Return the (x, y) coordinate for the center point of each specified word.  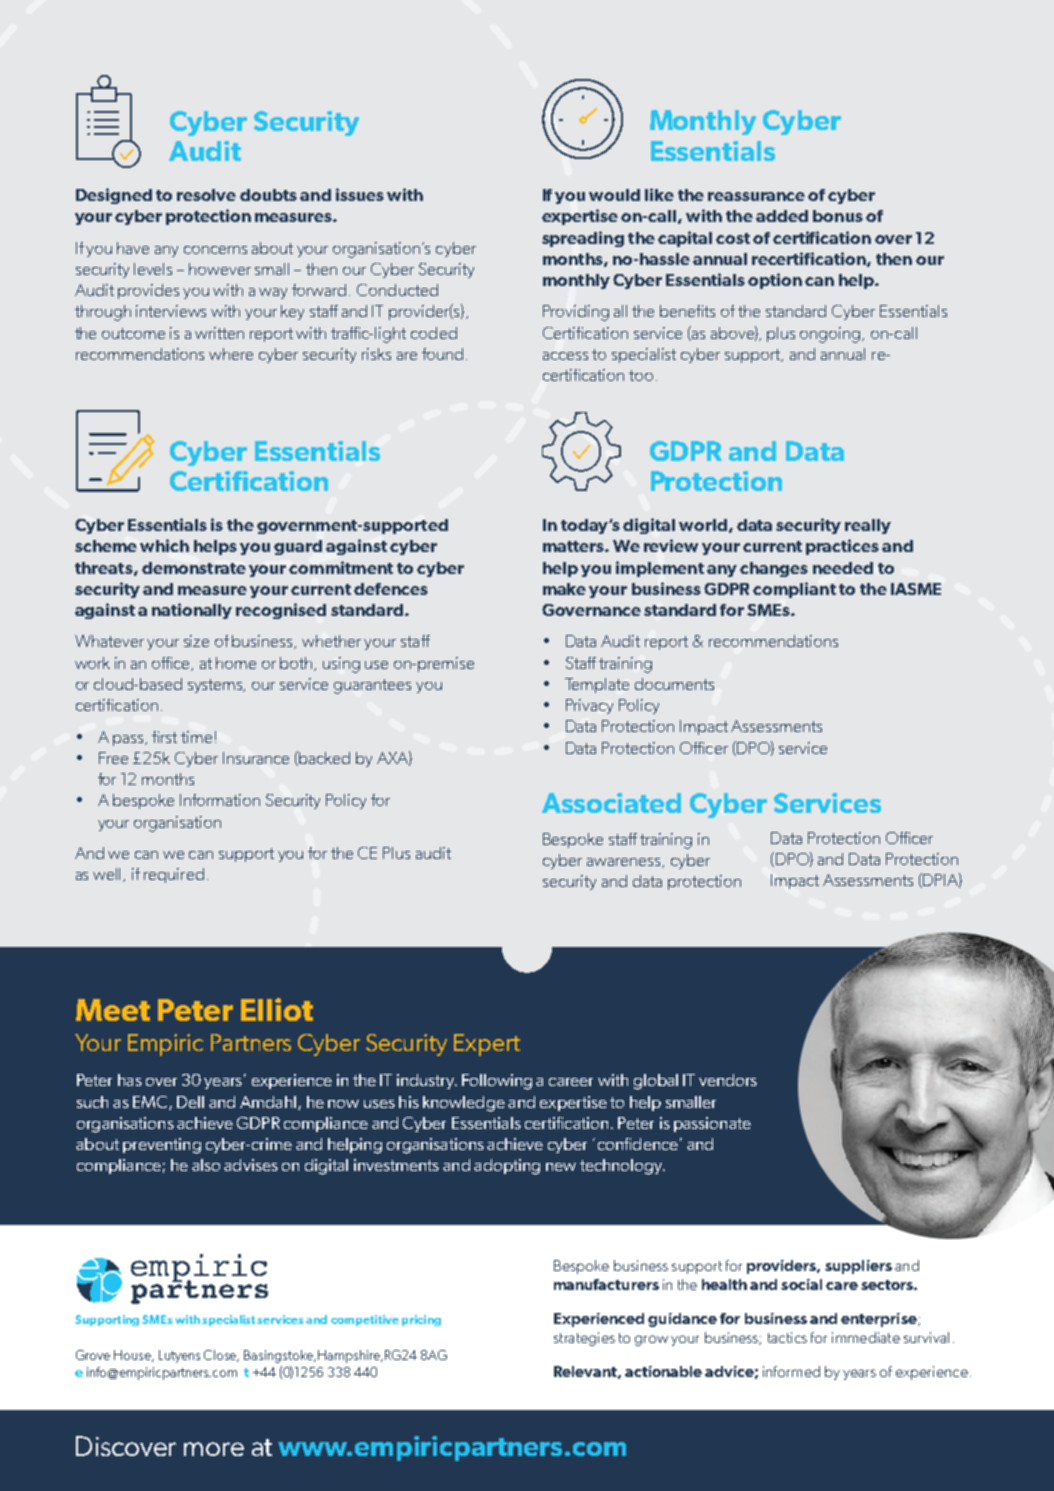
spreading (583, 239)
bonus (838, 216)
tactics (787, 1337)
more (214, 1449)
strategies (584, 1339)
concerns (215, 250)
